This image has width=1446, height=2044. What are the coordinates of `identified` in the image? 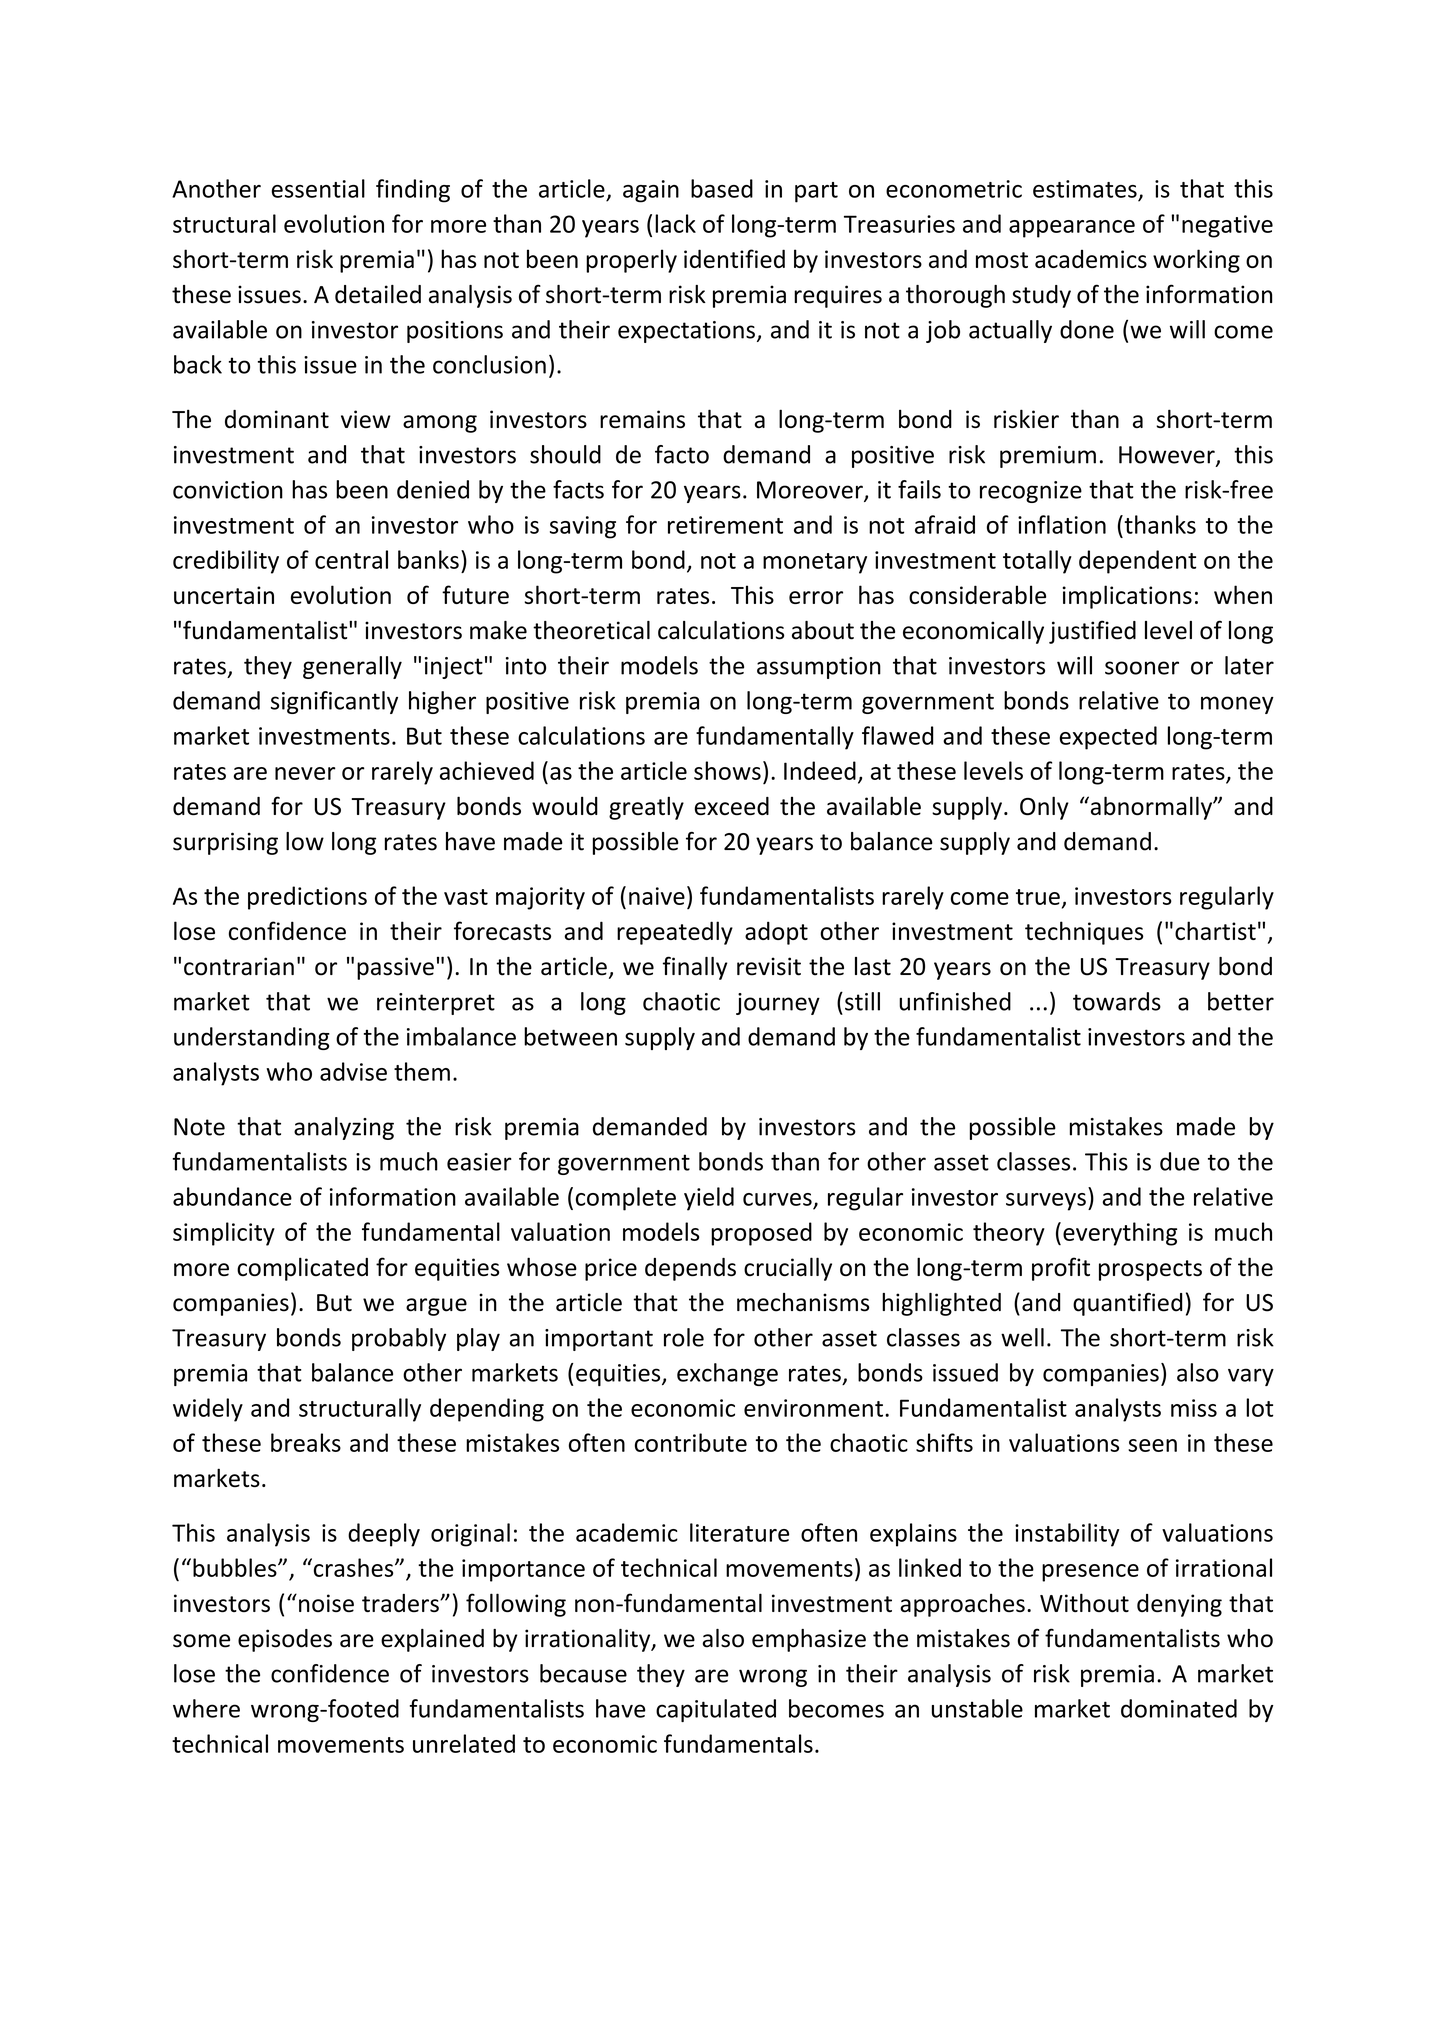 It's located at (734, 258).
